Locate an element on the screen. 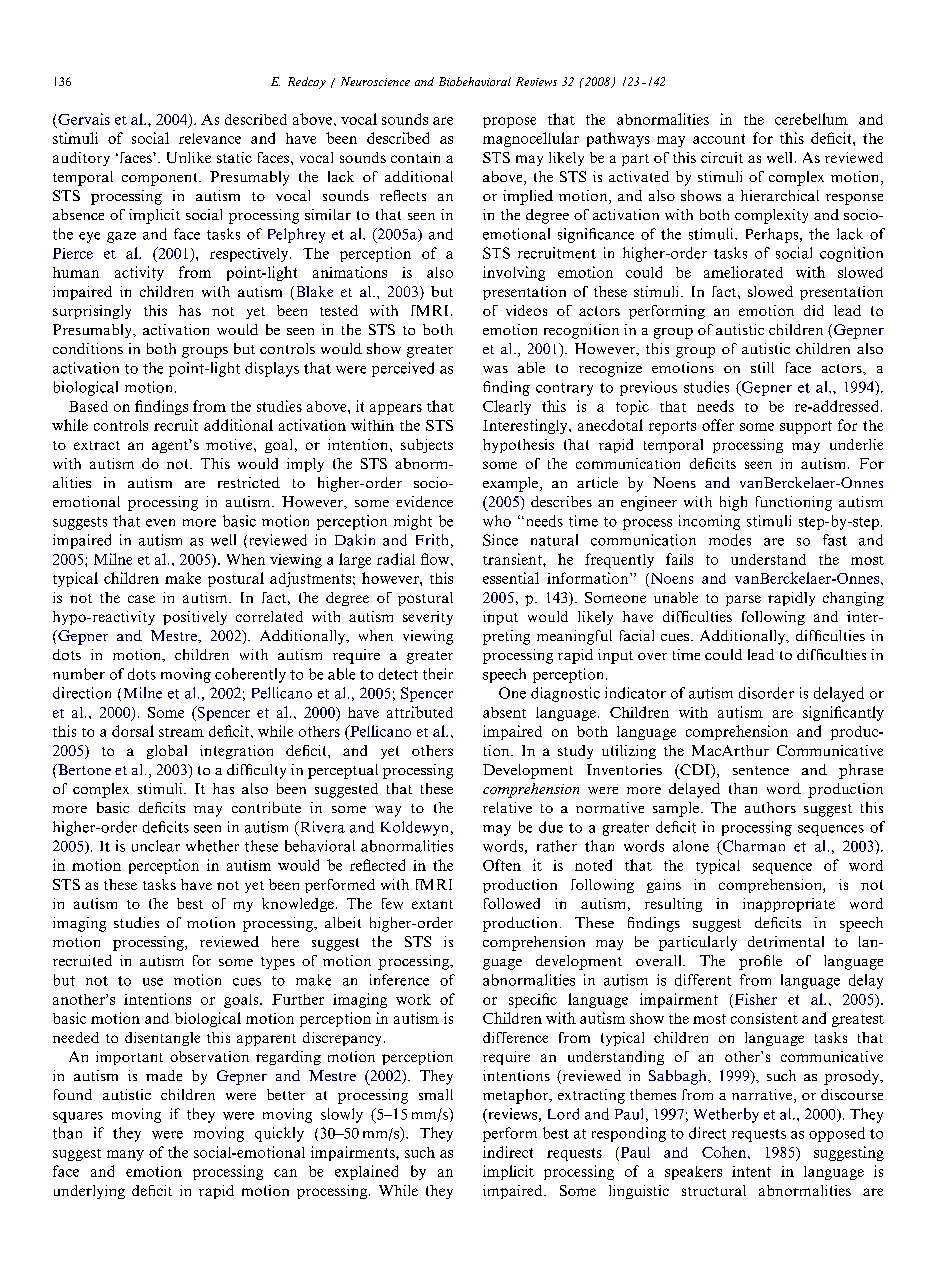  support is located at coordinates (806, 427).
